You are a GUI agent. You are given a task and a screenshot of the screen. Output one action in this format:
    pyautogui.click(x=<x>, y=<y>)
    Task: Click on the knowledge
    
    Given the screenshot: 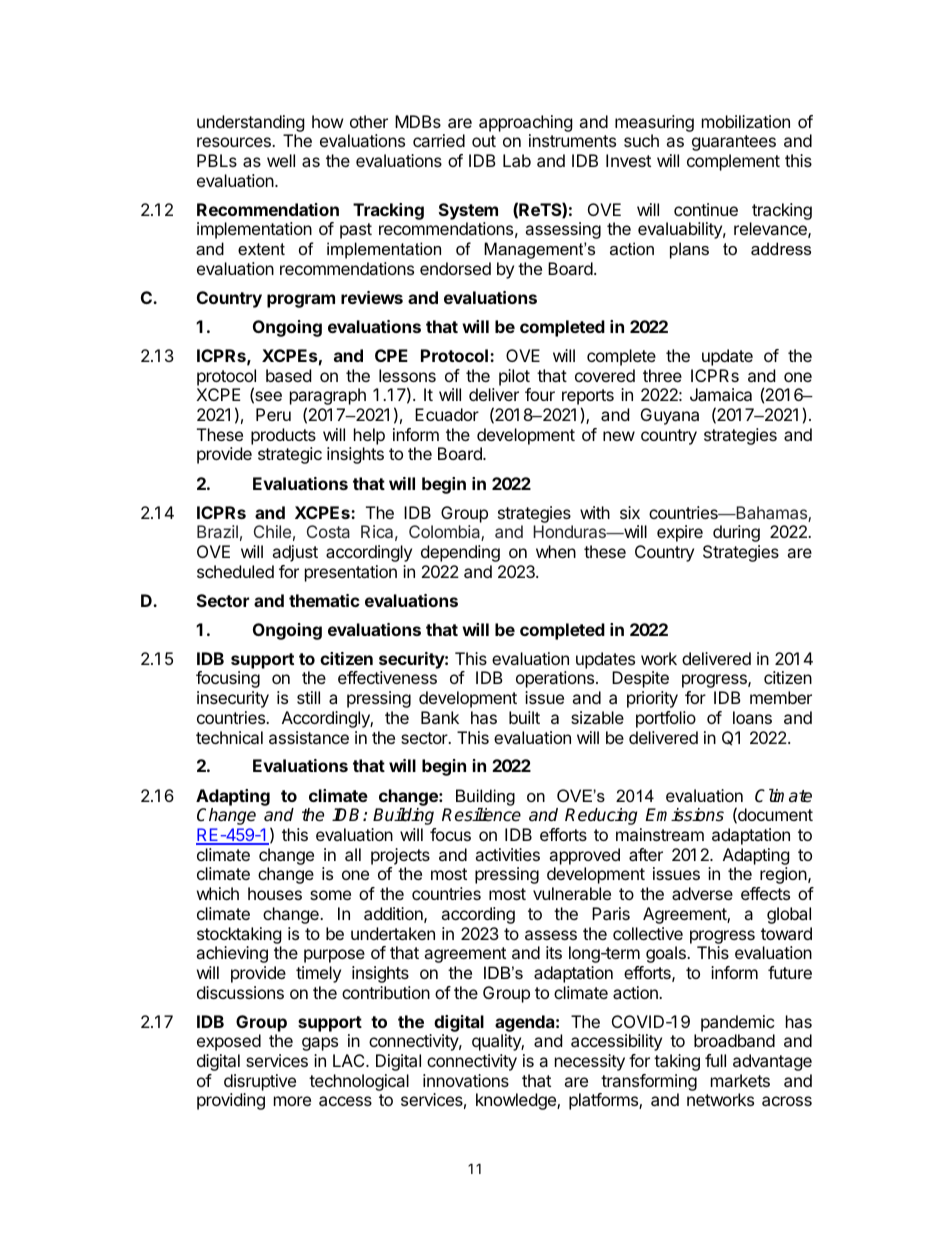 What is the action you would take?
    pyautogui.click(x=517, y=1101)
